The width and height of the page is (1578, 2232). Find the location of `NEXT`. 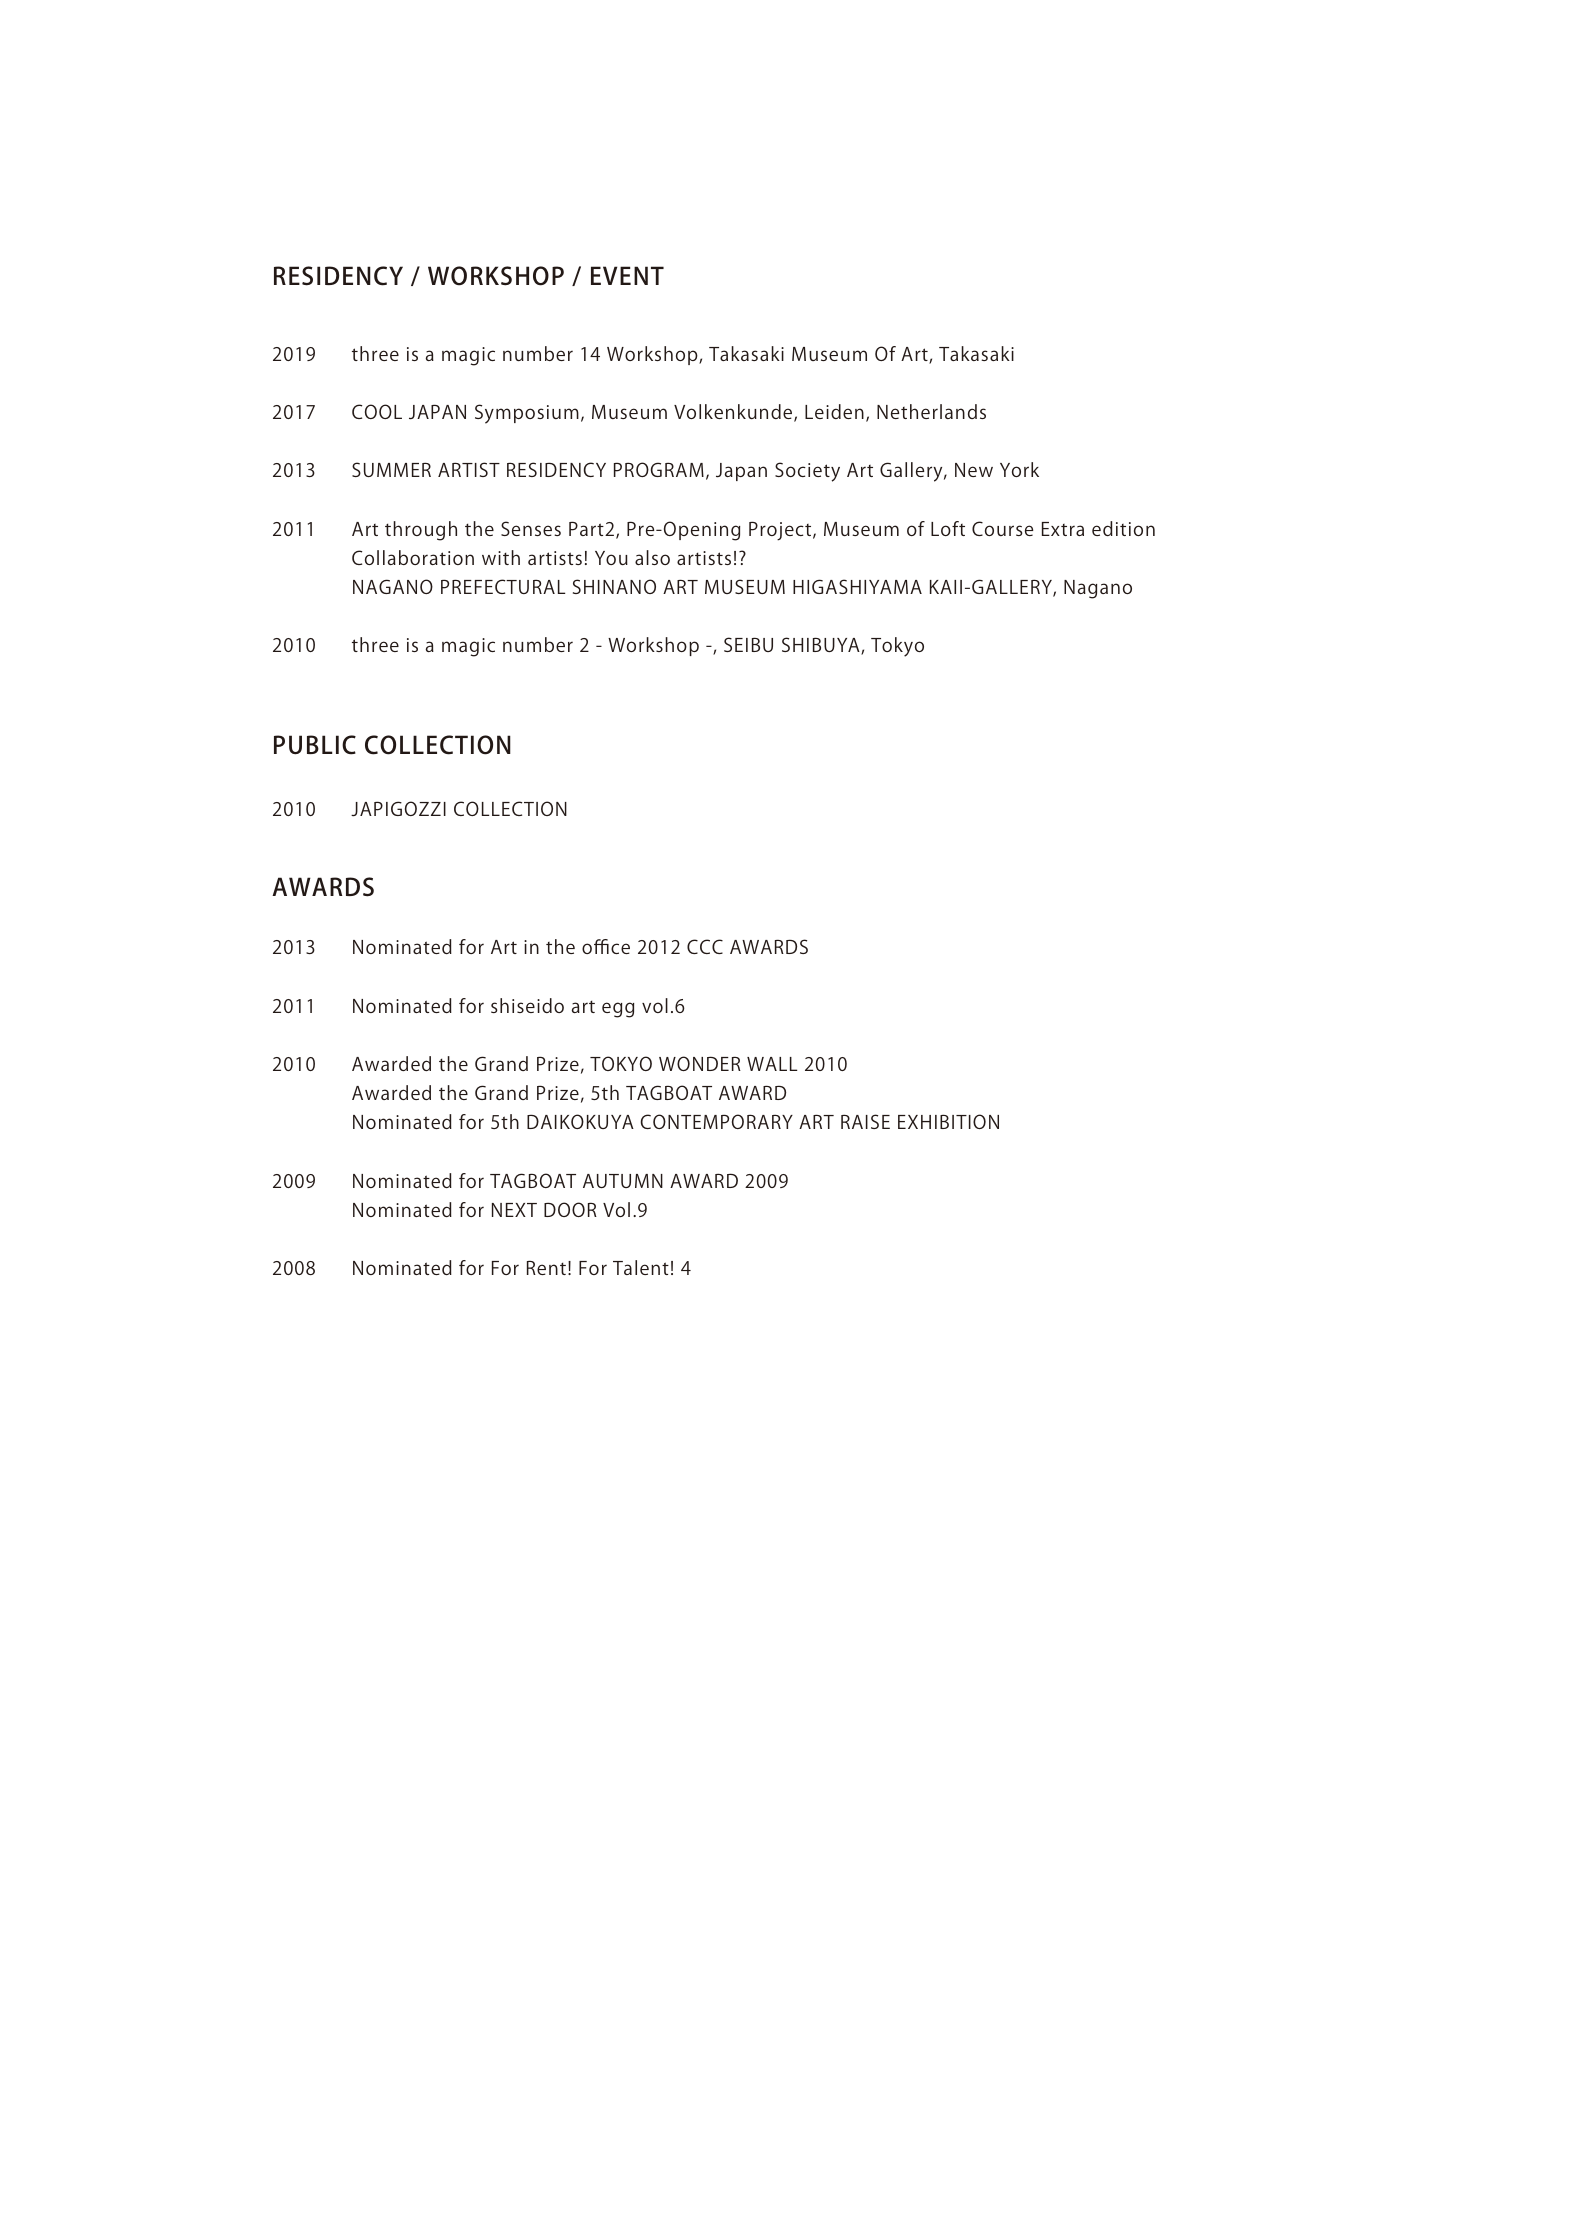

NEXT is located at coordinates (514, 1210).
